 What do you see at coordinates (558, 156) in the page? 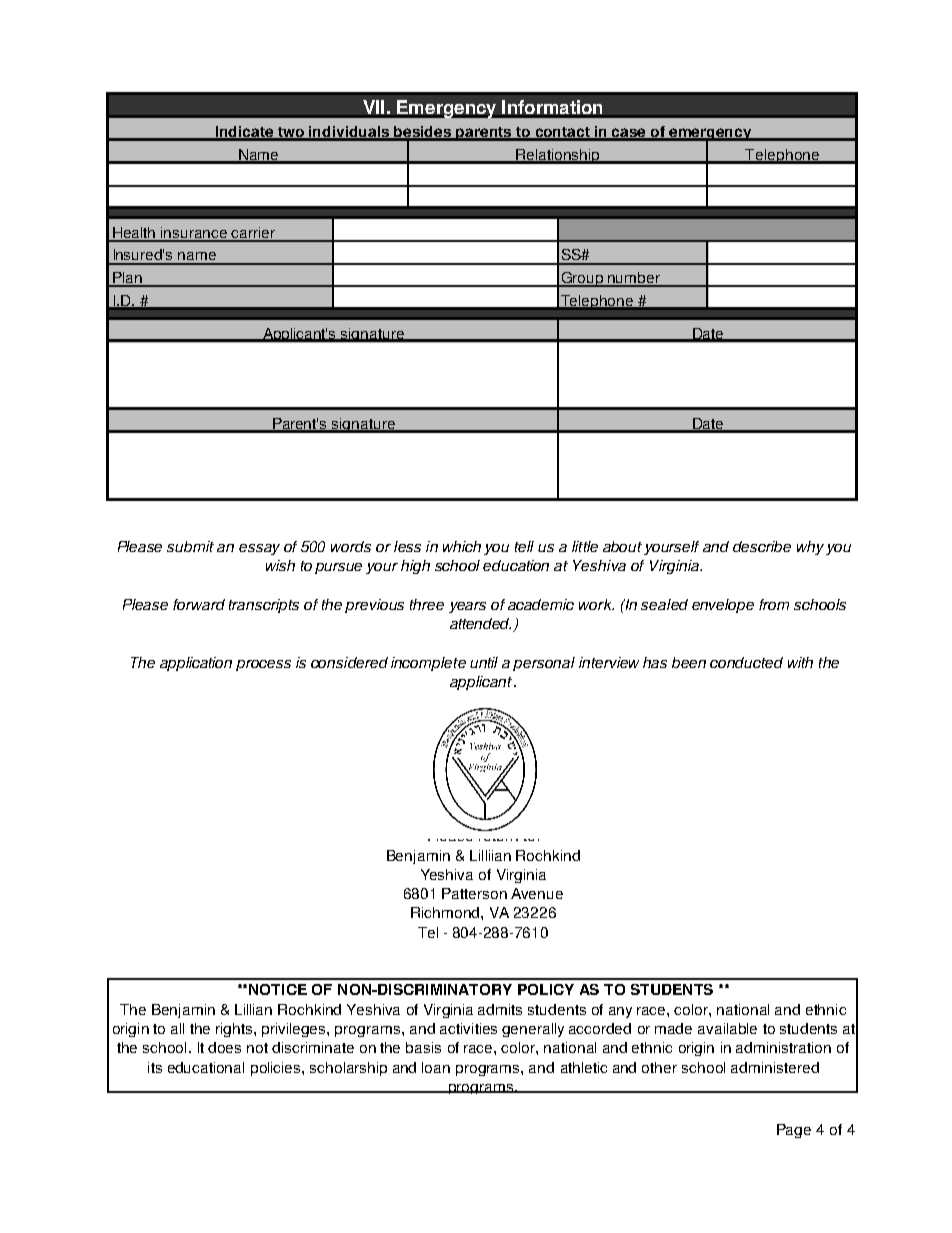
I see `Relationship` at bounding box center [558, 156].
